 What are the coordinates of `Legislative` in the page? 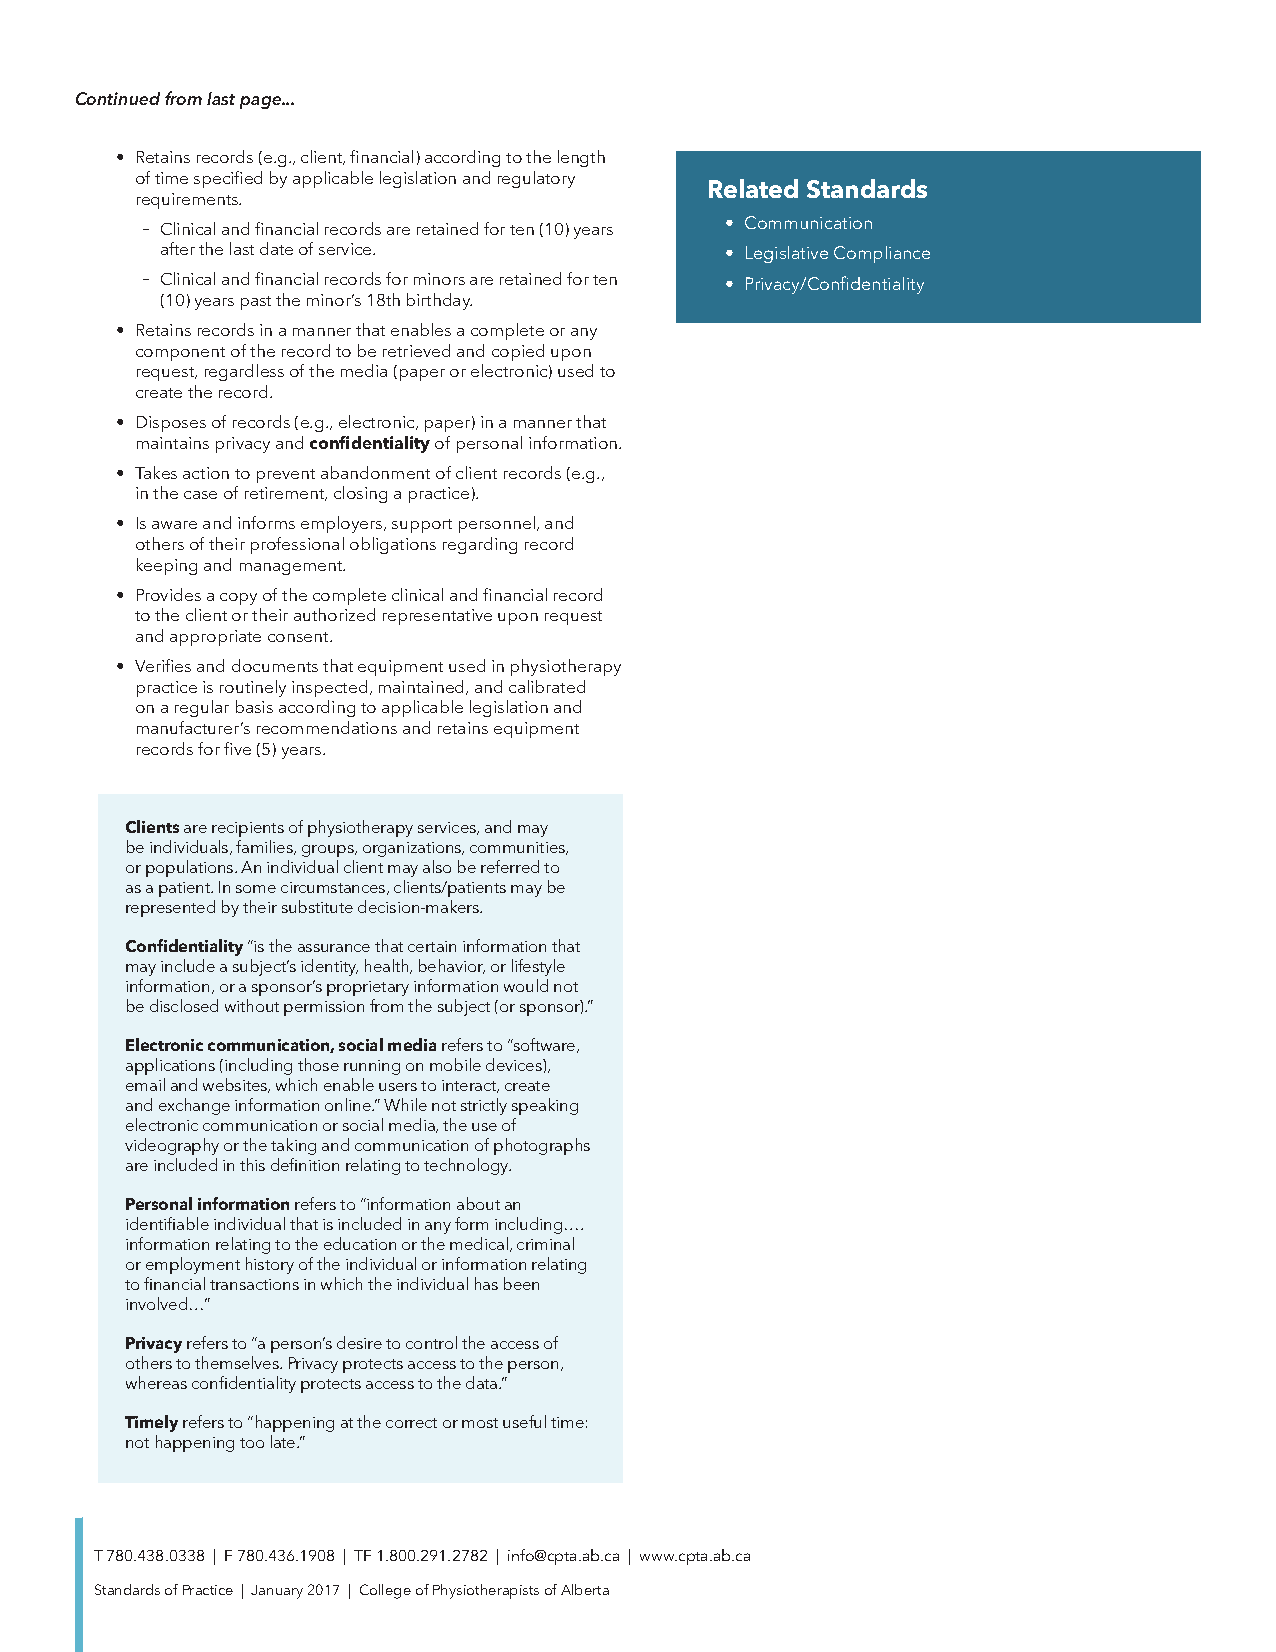 It's located at (787, 254).
